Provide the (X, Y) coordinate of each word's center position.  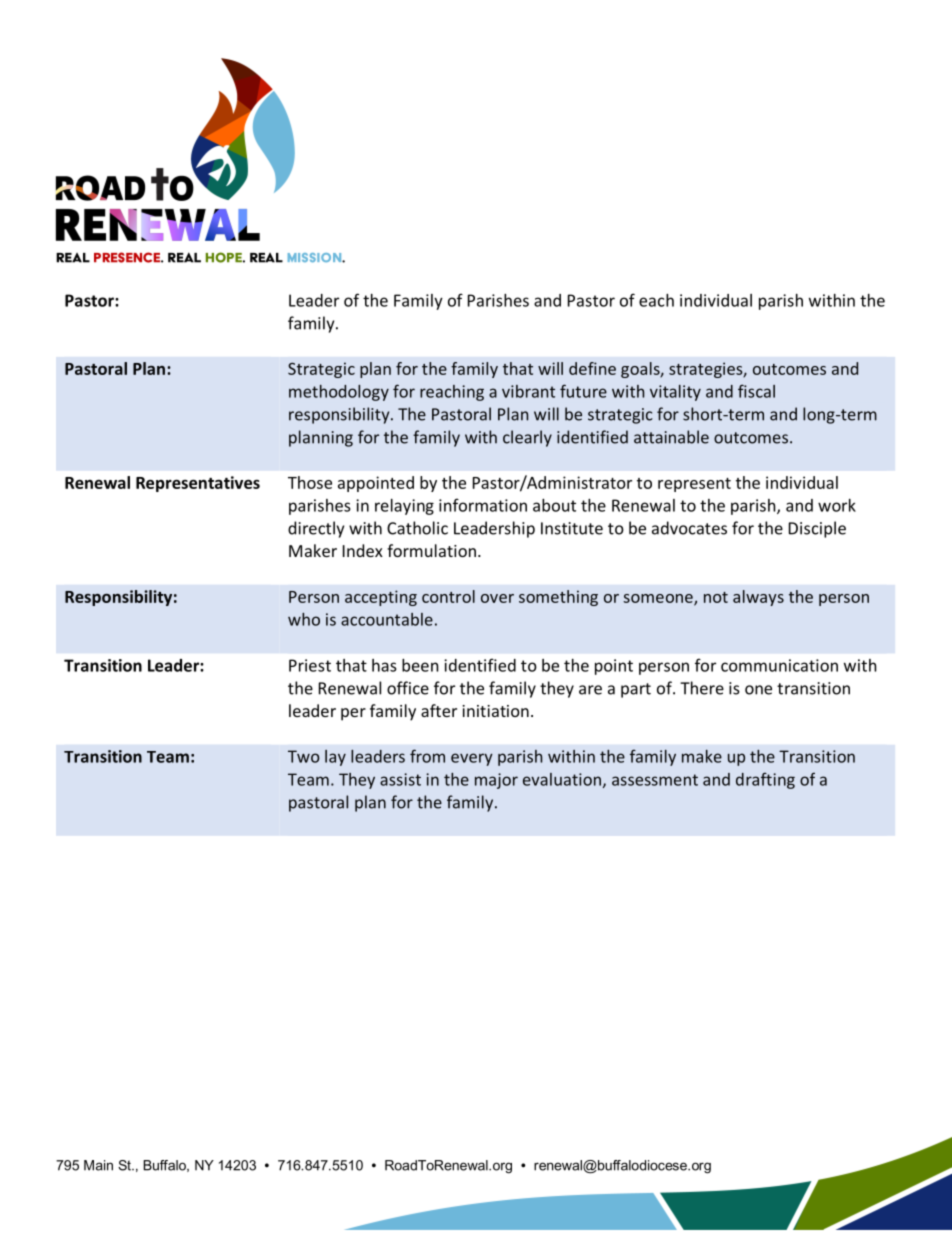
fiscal (756, 391)
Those (310, 482)
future (583, 391)
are (590, 690)
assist (400, 779)
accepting (381, 598)
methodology (339, 393)
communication (779, 665)
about (554, 505)
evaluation (562, 779)
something (558, 598)
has (384, 665)
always (758, 598)
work (837, 505)
